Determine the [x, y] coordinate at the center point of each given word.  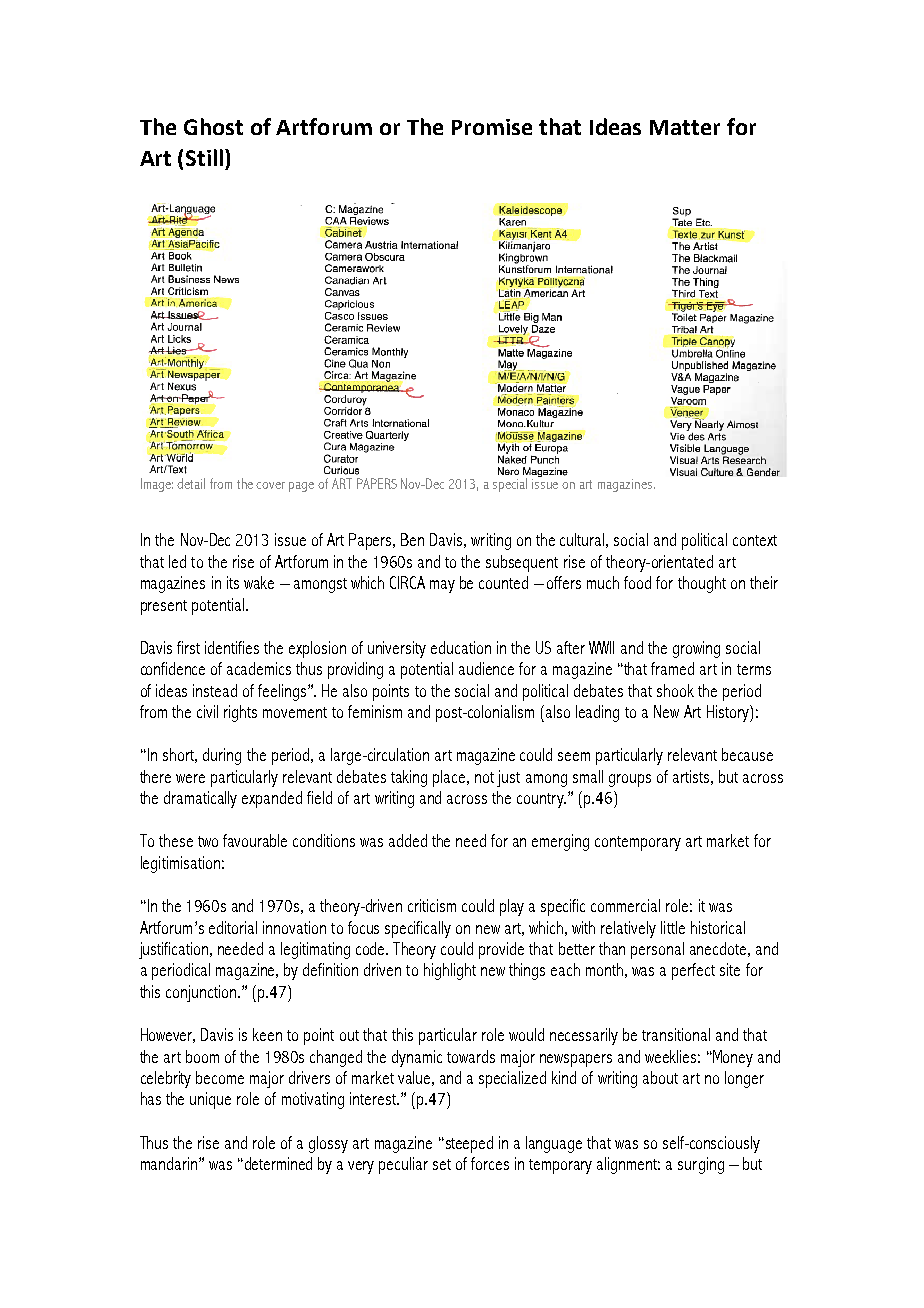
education [461, 647]
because [747, 754]
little [673, 927]
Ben [412, 539]
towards [471, 1056]
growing [696, 649]
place [450, 778]
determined [277, 1163]
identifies [232, 647]
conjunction [202, 993]
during [222, 756]
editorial [233, 927]
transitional [676, 1034]
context [755, 540]
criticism [432, 905]
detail [191, 483]
